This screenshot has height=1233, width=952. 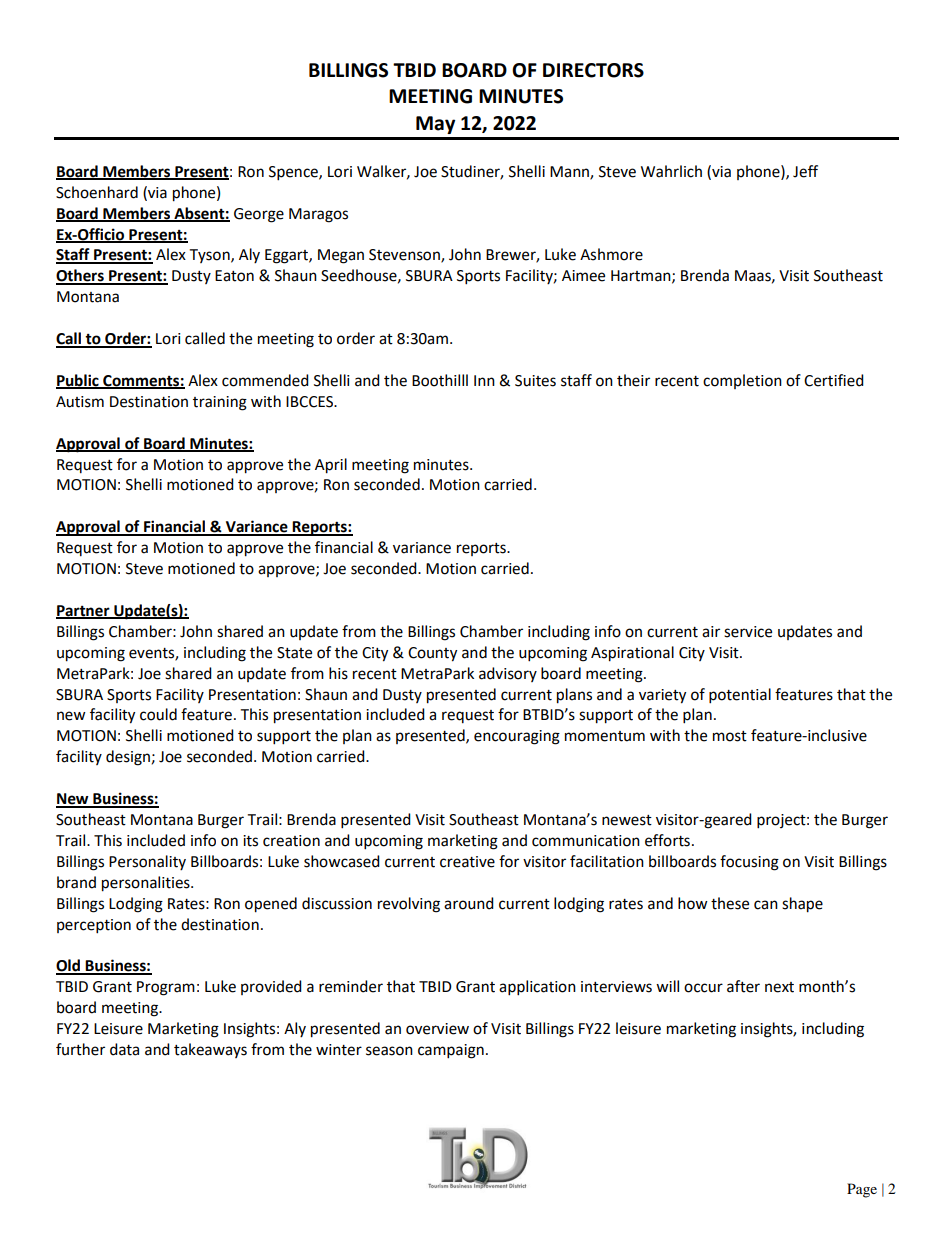 I want to click on completion, so click(x=742, y=381).
